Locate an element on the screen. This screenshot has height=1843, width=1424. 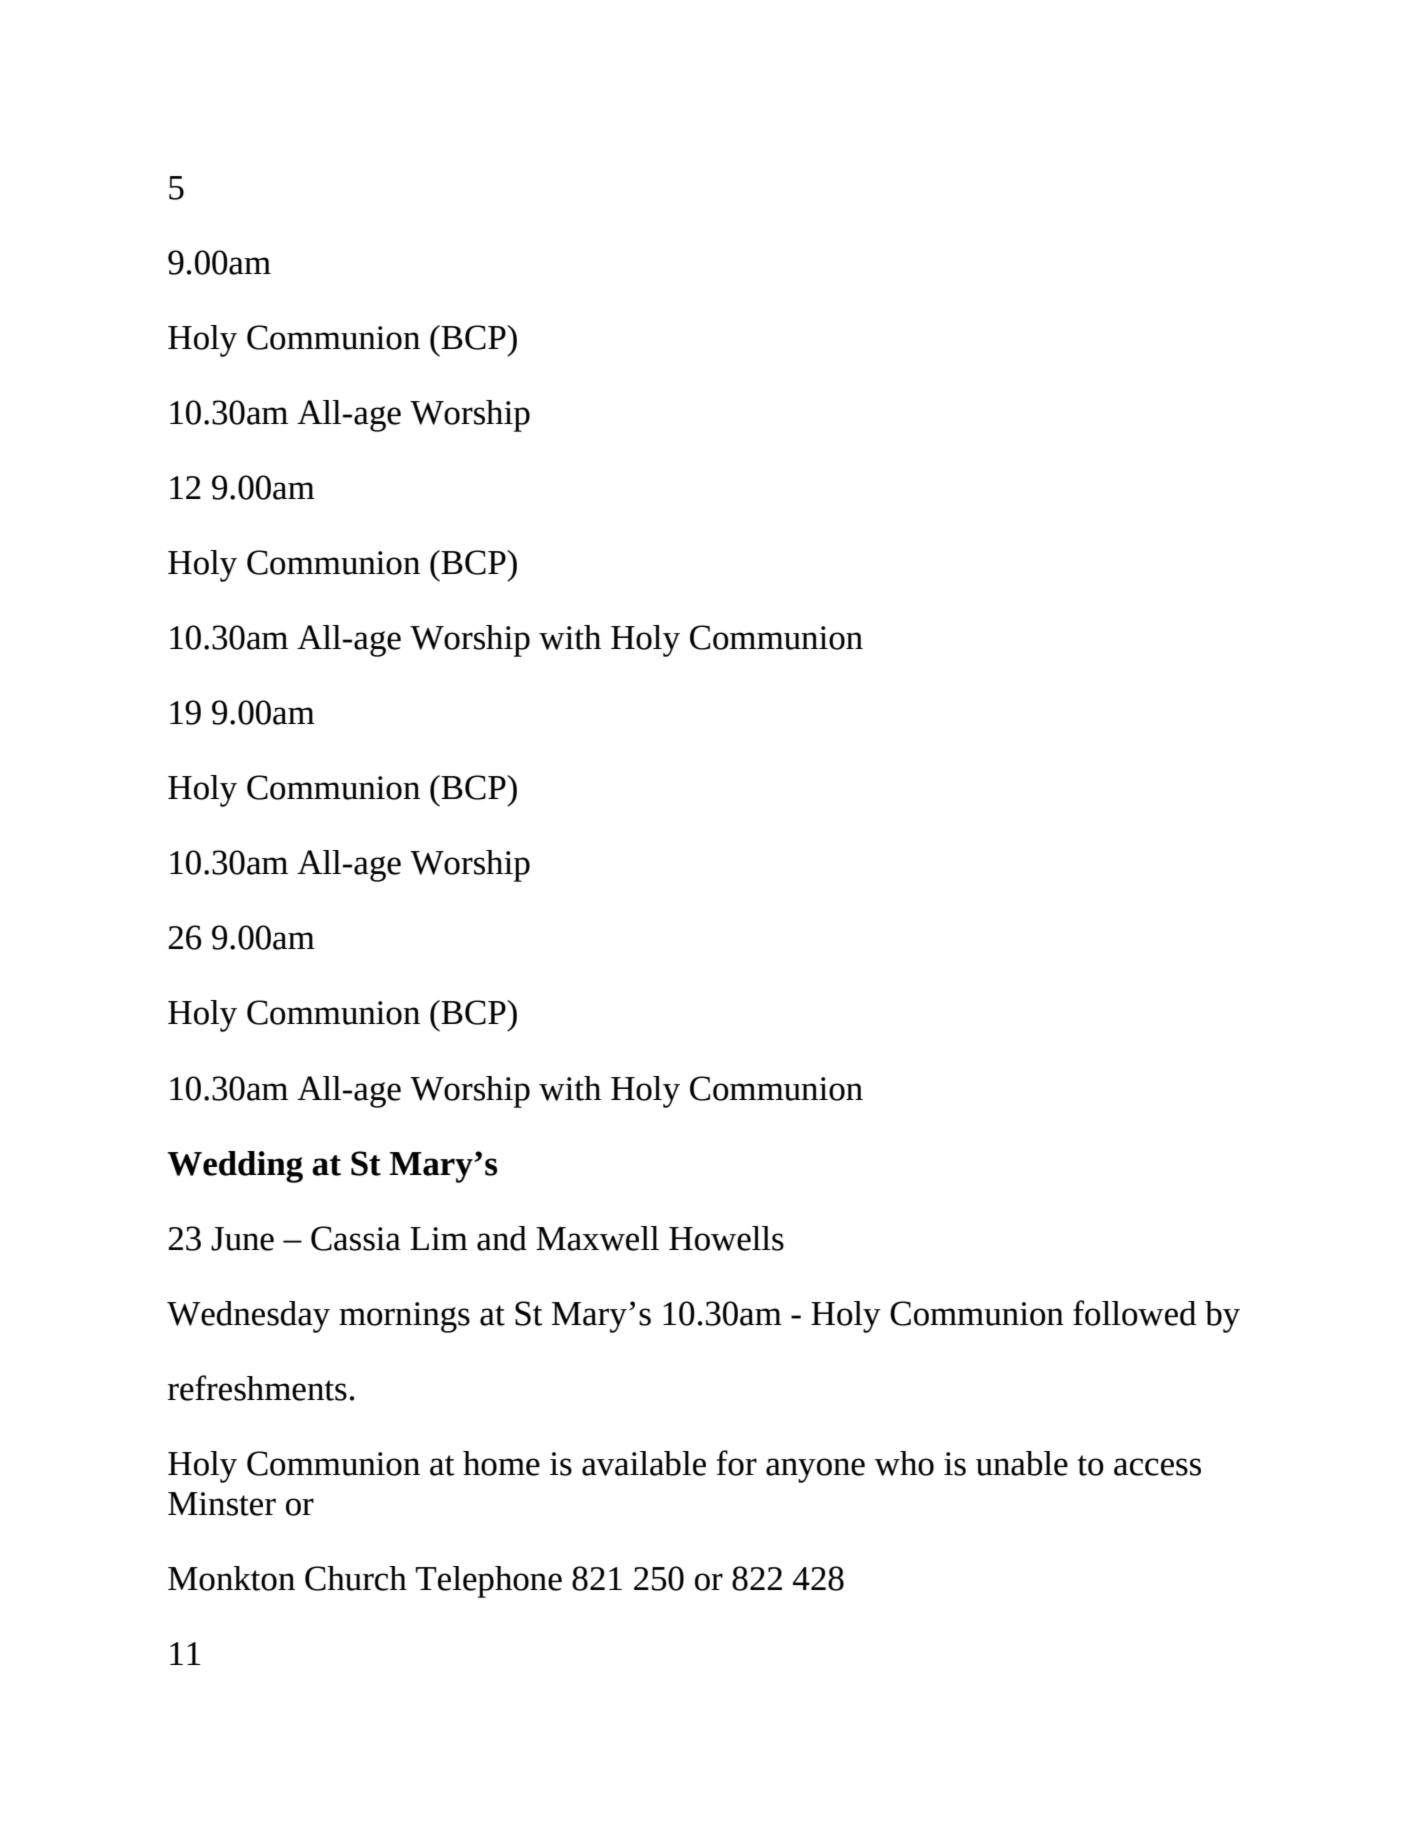
refreshments is located at coordinates (257, 1388).
